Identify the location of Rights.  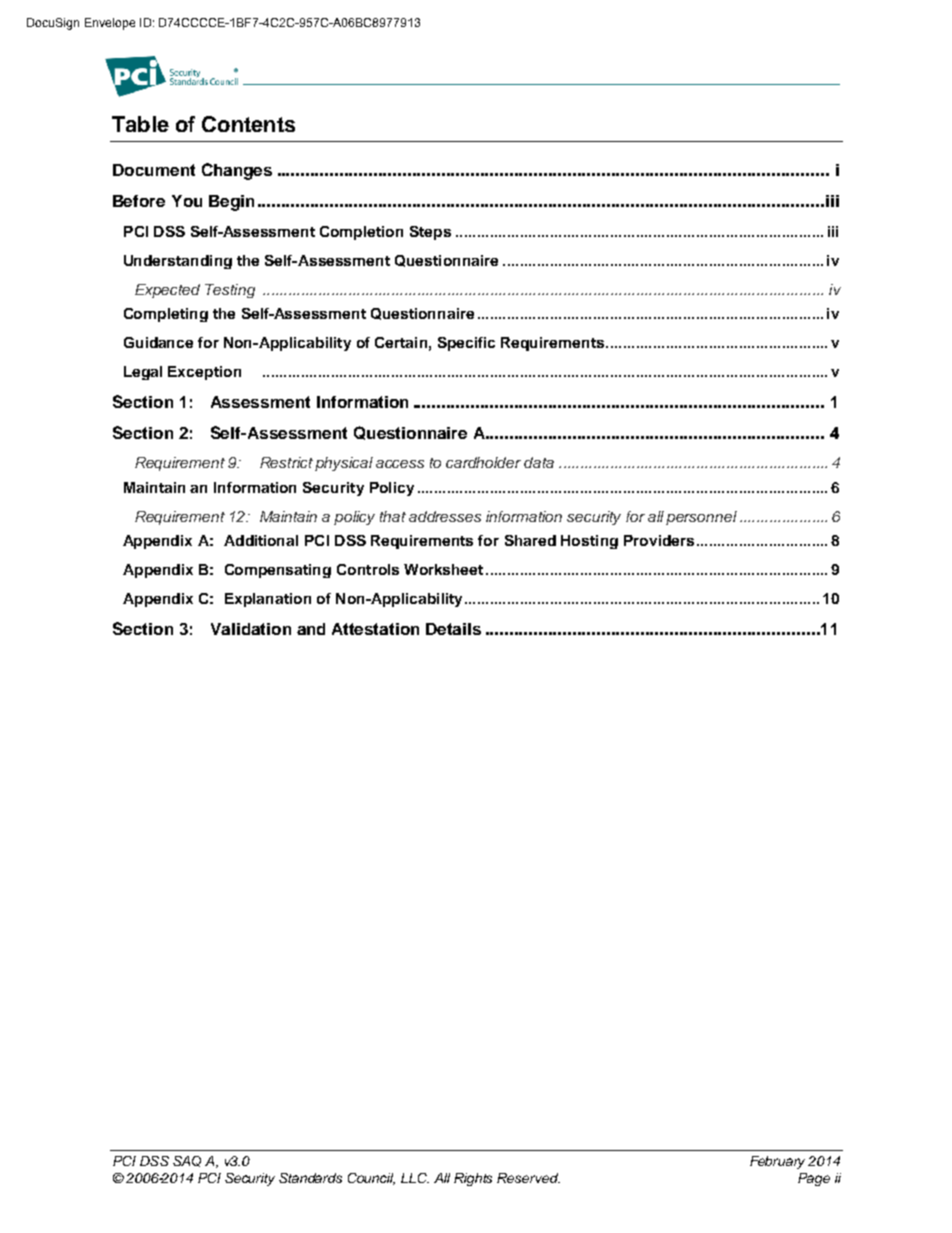
(473, 1179).
